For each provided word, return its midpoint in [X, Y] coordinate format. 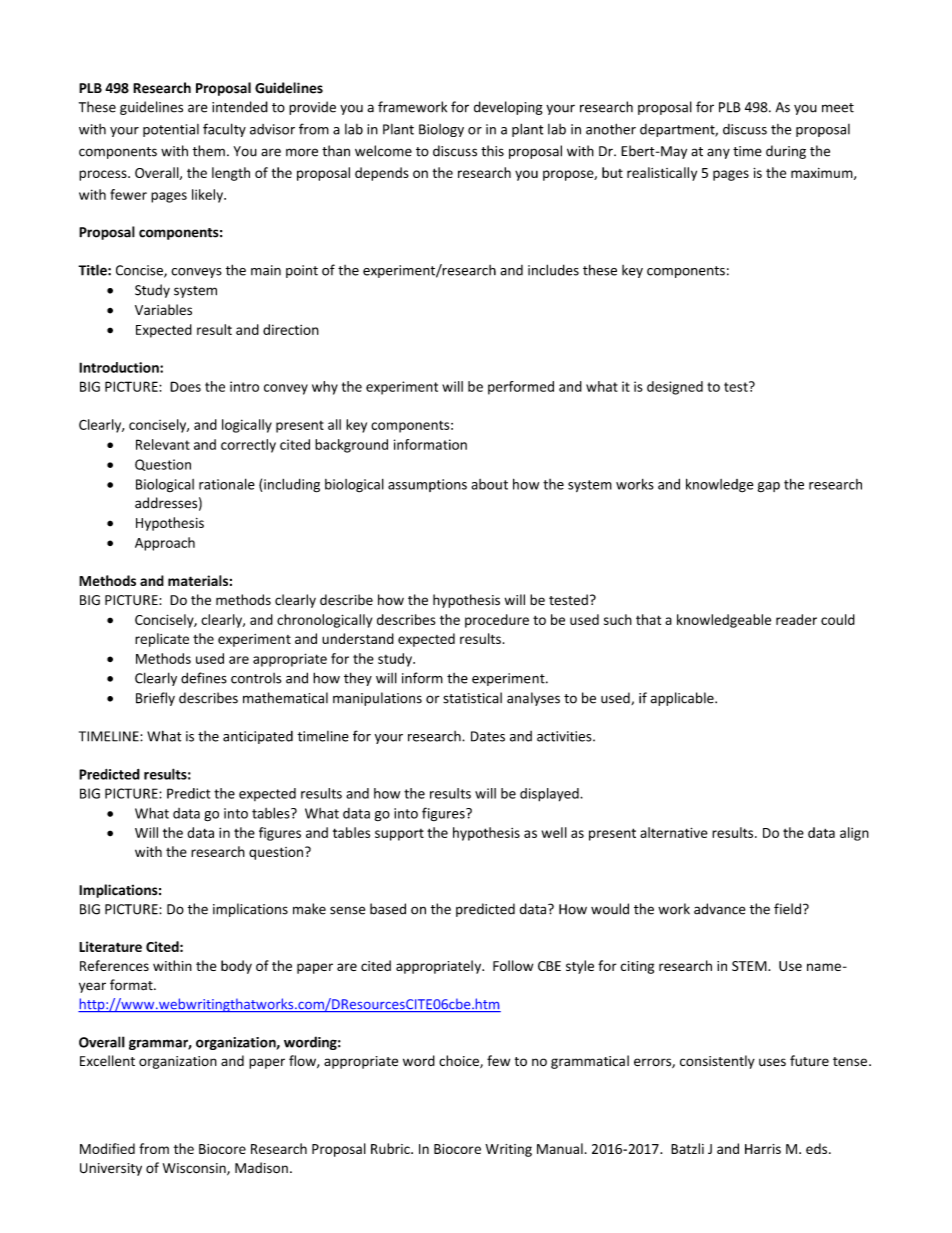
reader [796, 619]
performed [521, 388]
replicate [162, 640]
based [388, 909]
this [492, 151]
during [786, 152]
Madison [261, 1168]
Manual [560, 1148]
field [787, 909]
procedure [497, 621]
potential [171, 130]
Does [185, 386]
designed [675, 388]
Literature [110, 946]
